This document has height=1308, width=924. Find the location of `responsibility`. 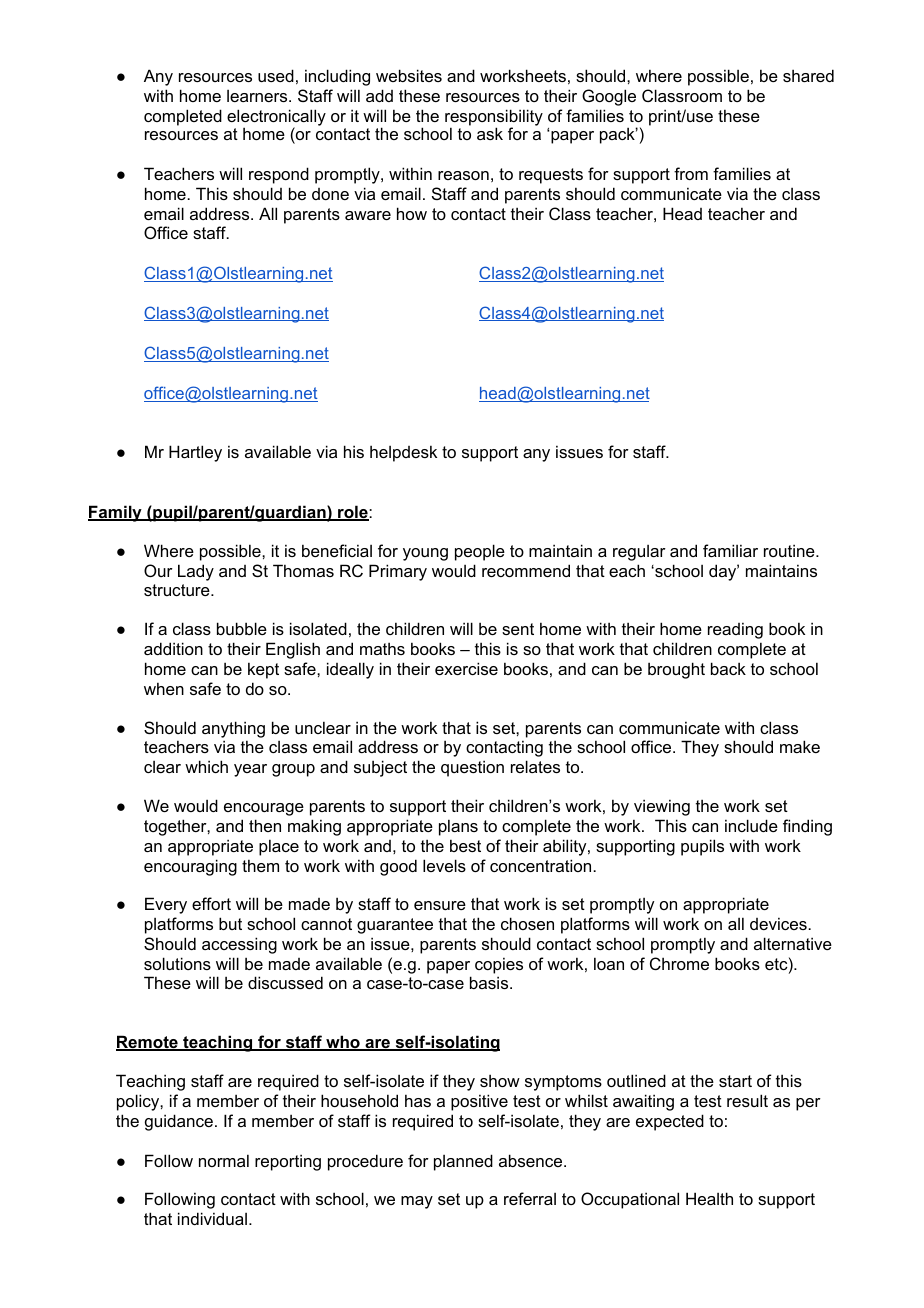

responsibility is located at coordinates (494, 118).
